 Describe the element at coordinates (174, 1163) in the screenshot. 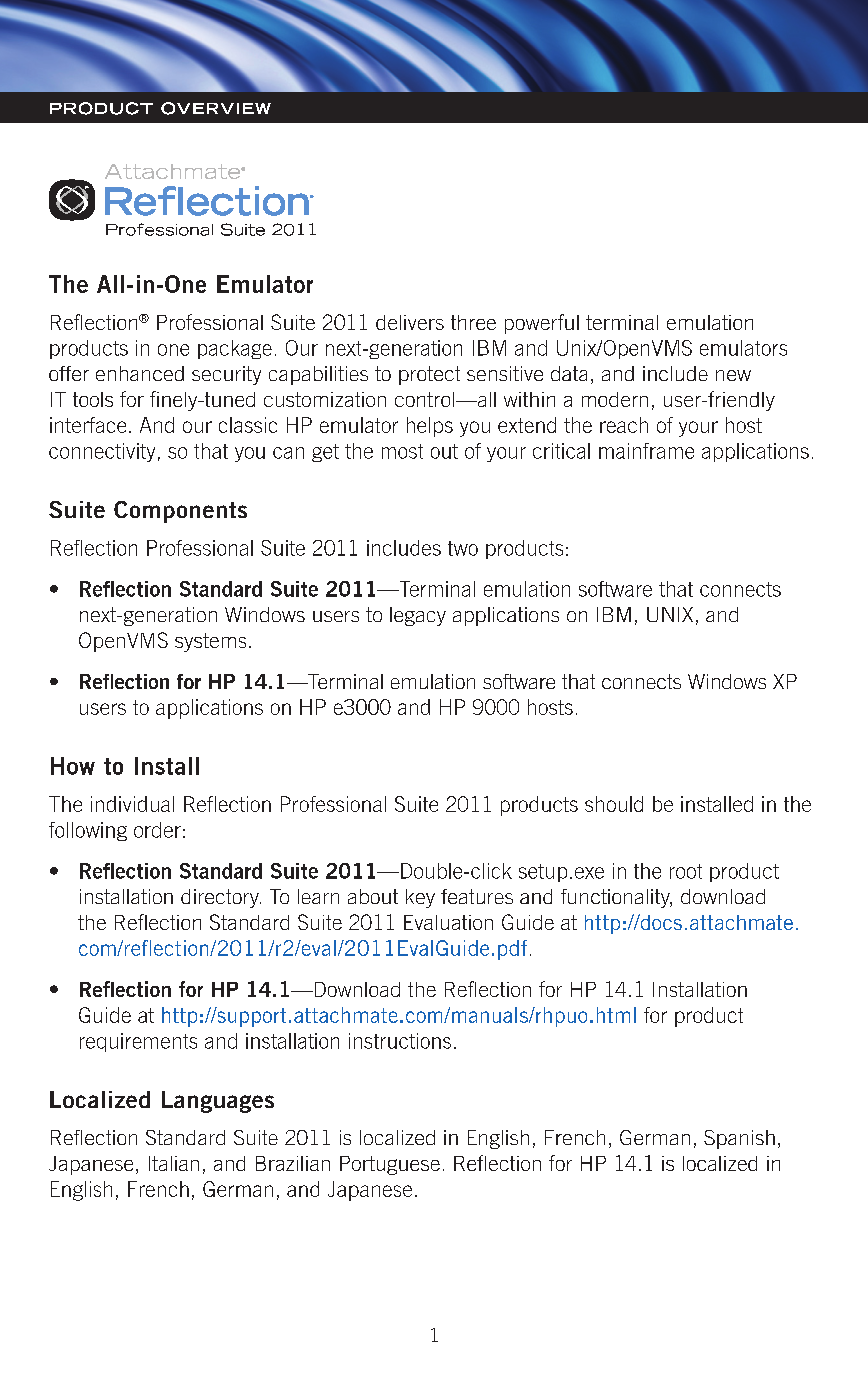

I see `Italian` at that location.
